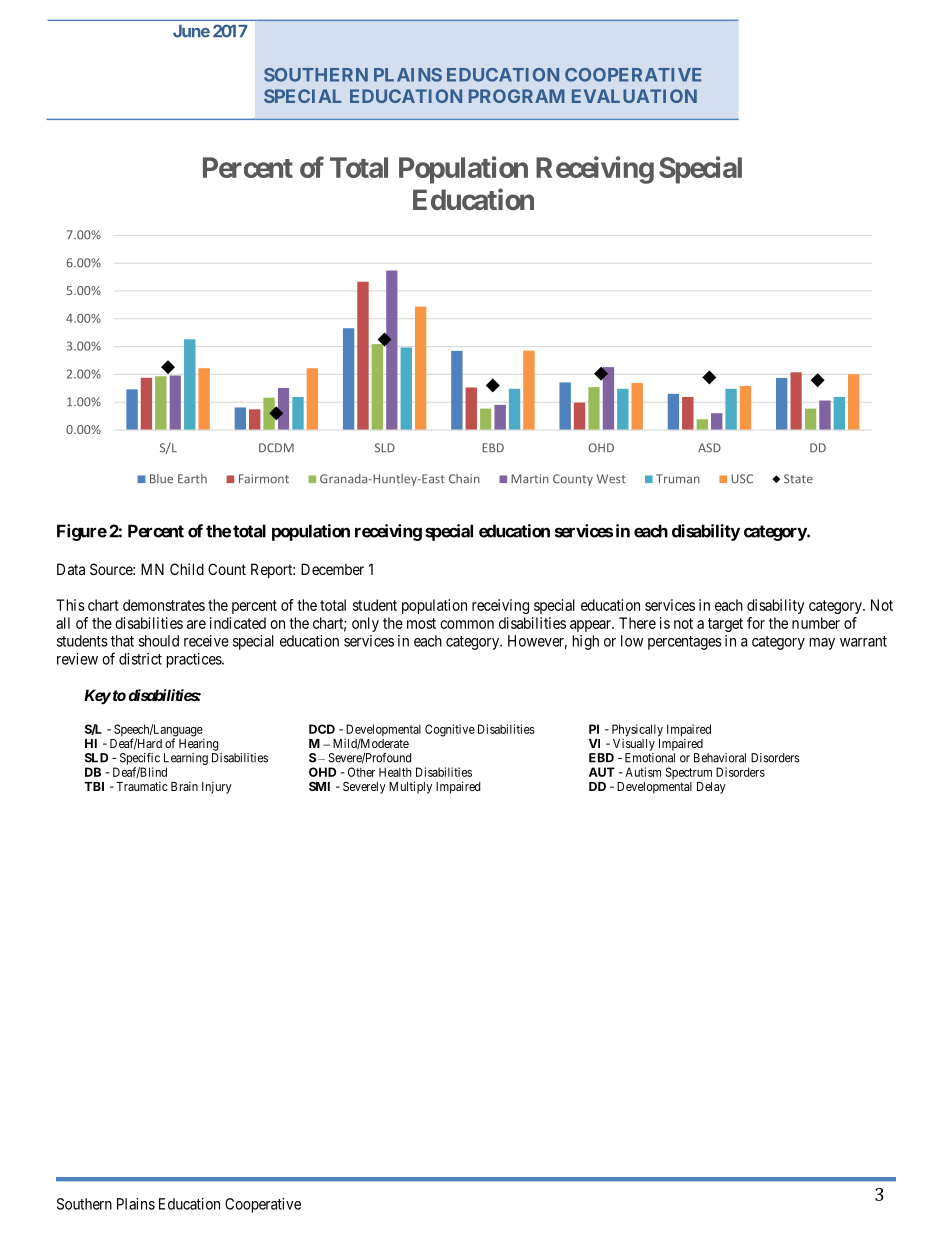 This document has width=952, height=1233. I want to click on ASD, so click(709, 448).
